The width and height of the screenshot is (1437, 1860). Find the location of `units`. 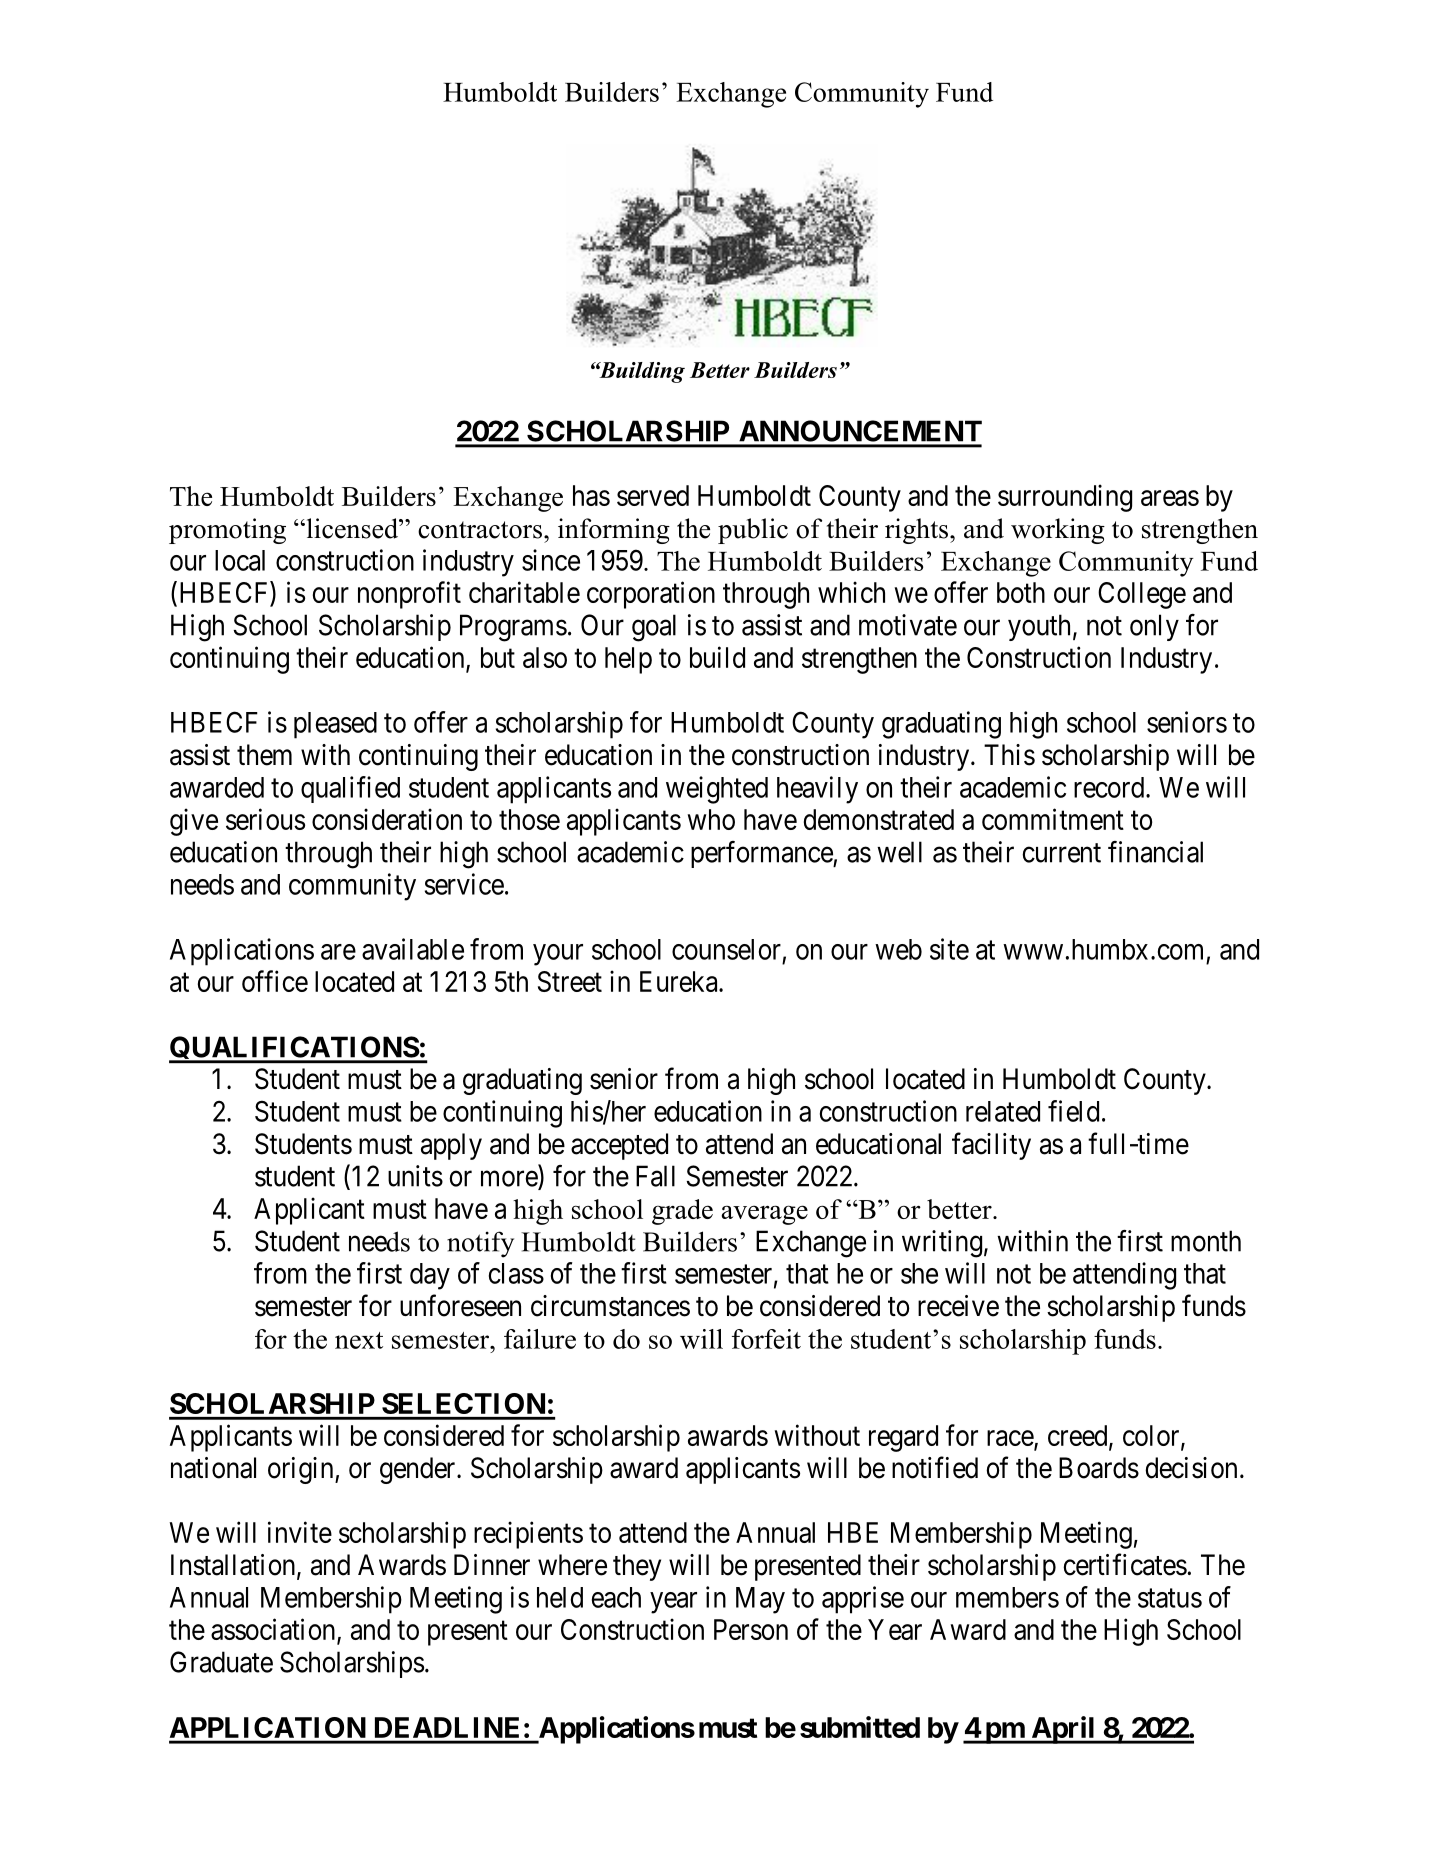

units is located at coordinates (415, 1176).
